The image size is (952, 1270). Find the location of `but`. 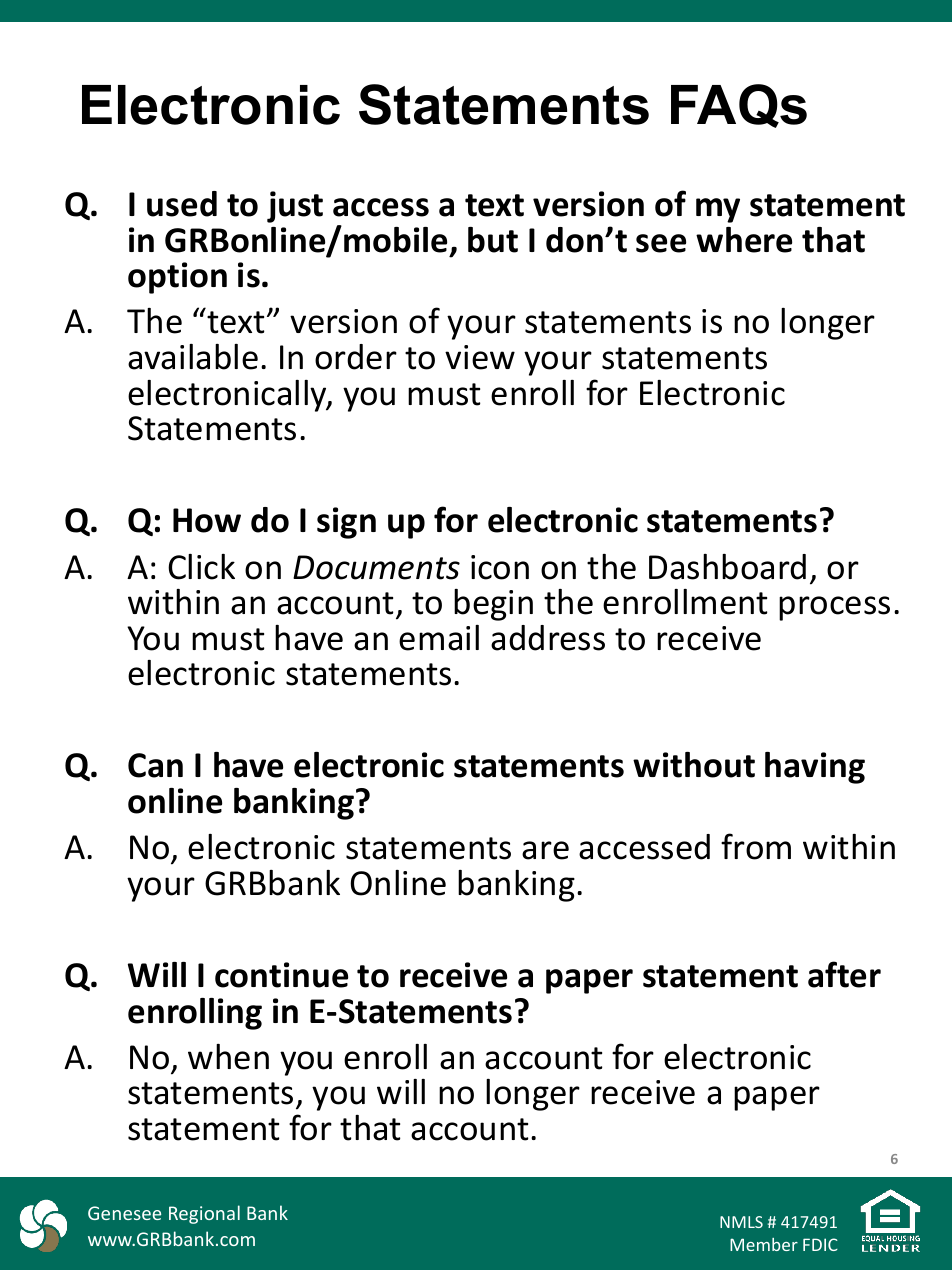

but is located at coordinates (493, 240).
